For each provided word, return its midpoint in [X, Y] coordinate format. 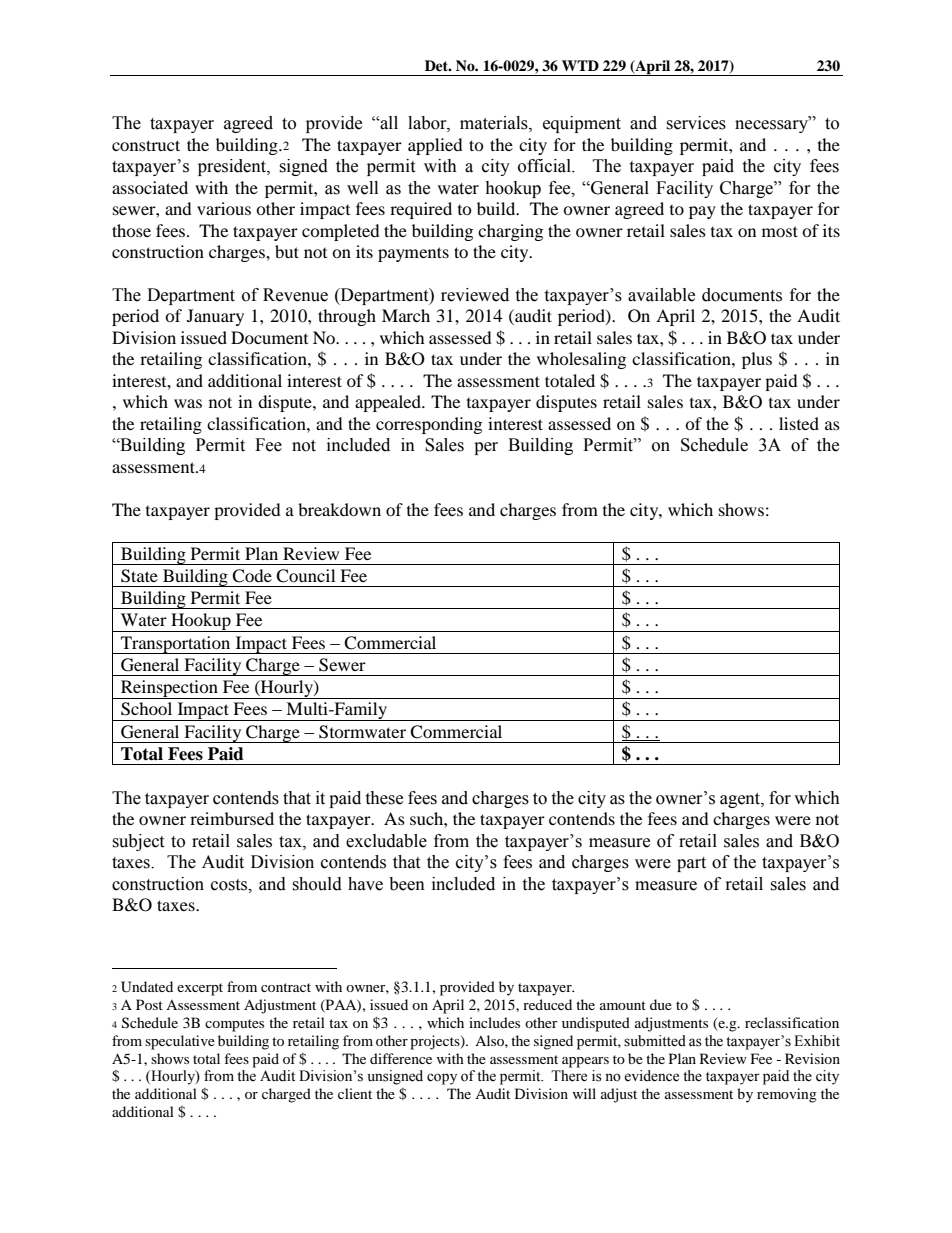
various [224, 208]
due [661, 1004]
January [215, 317]
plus [757, 360]
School [146, 709]
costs [230, 885]
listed [799, 423]
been [407, 884]
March [406, 315]
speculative [180, 1042]
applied [435, 146]
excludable [386, 841]
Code [252, 576]
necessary [773, 125]
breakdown [339, 509]
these [384, 798]
